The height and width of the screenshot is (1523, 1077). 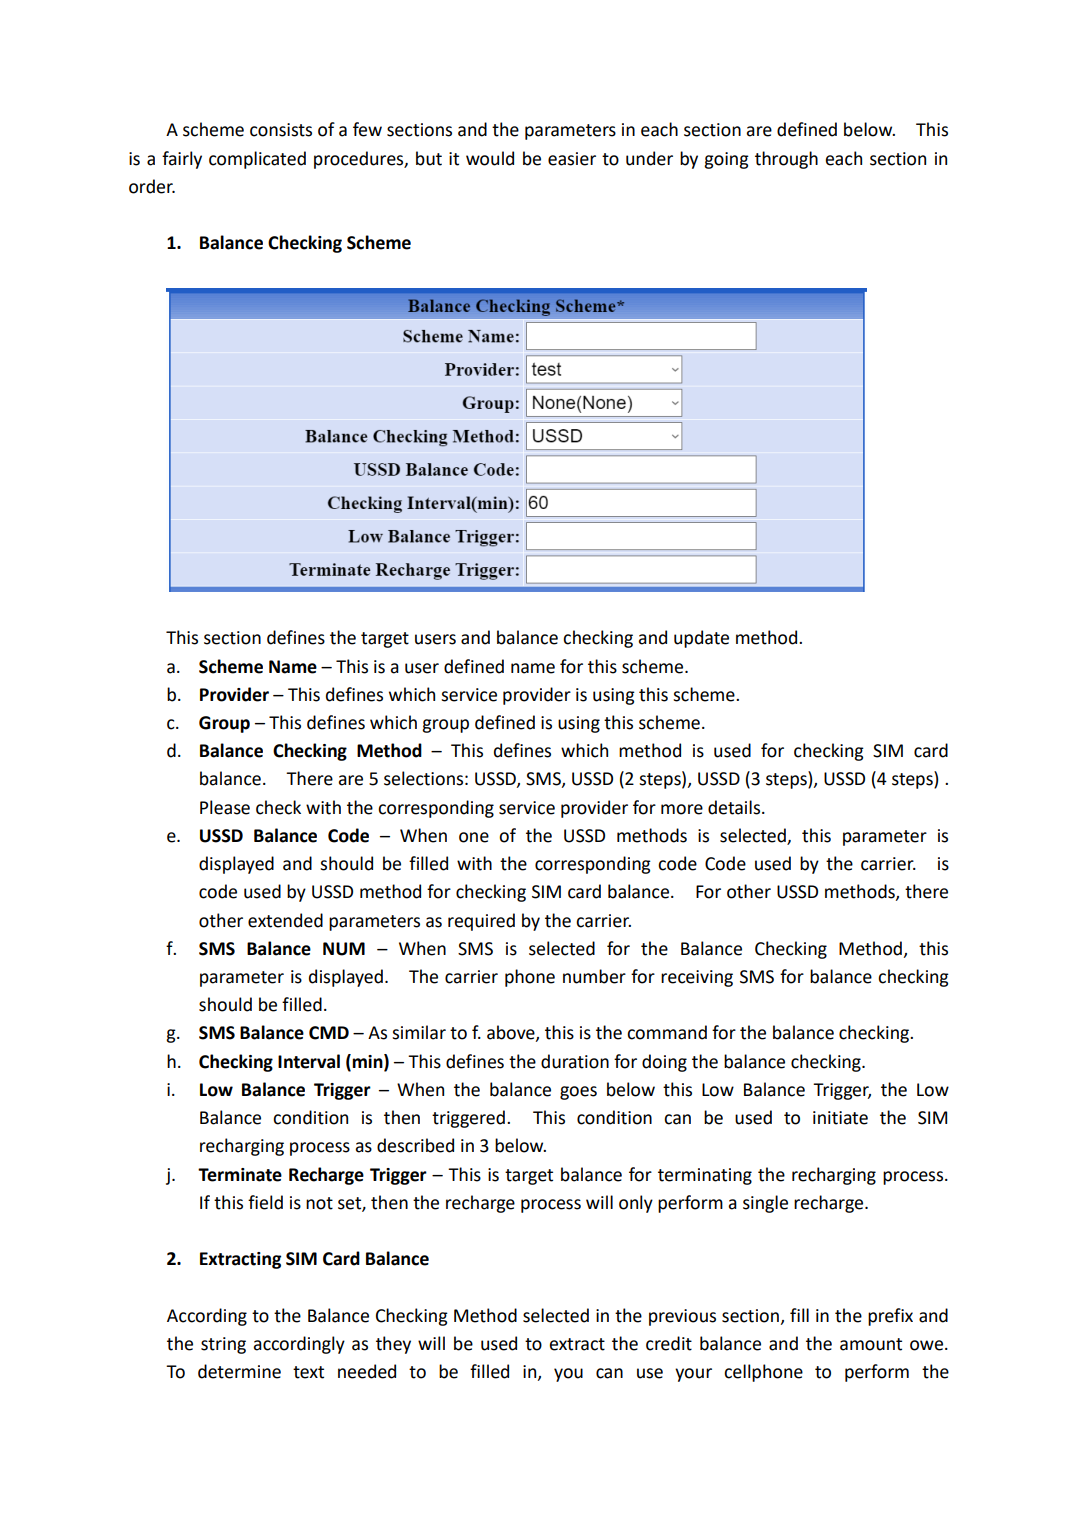 I want to click on credit, so click(x=669, y=1343).
